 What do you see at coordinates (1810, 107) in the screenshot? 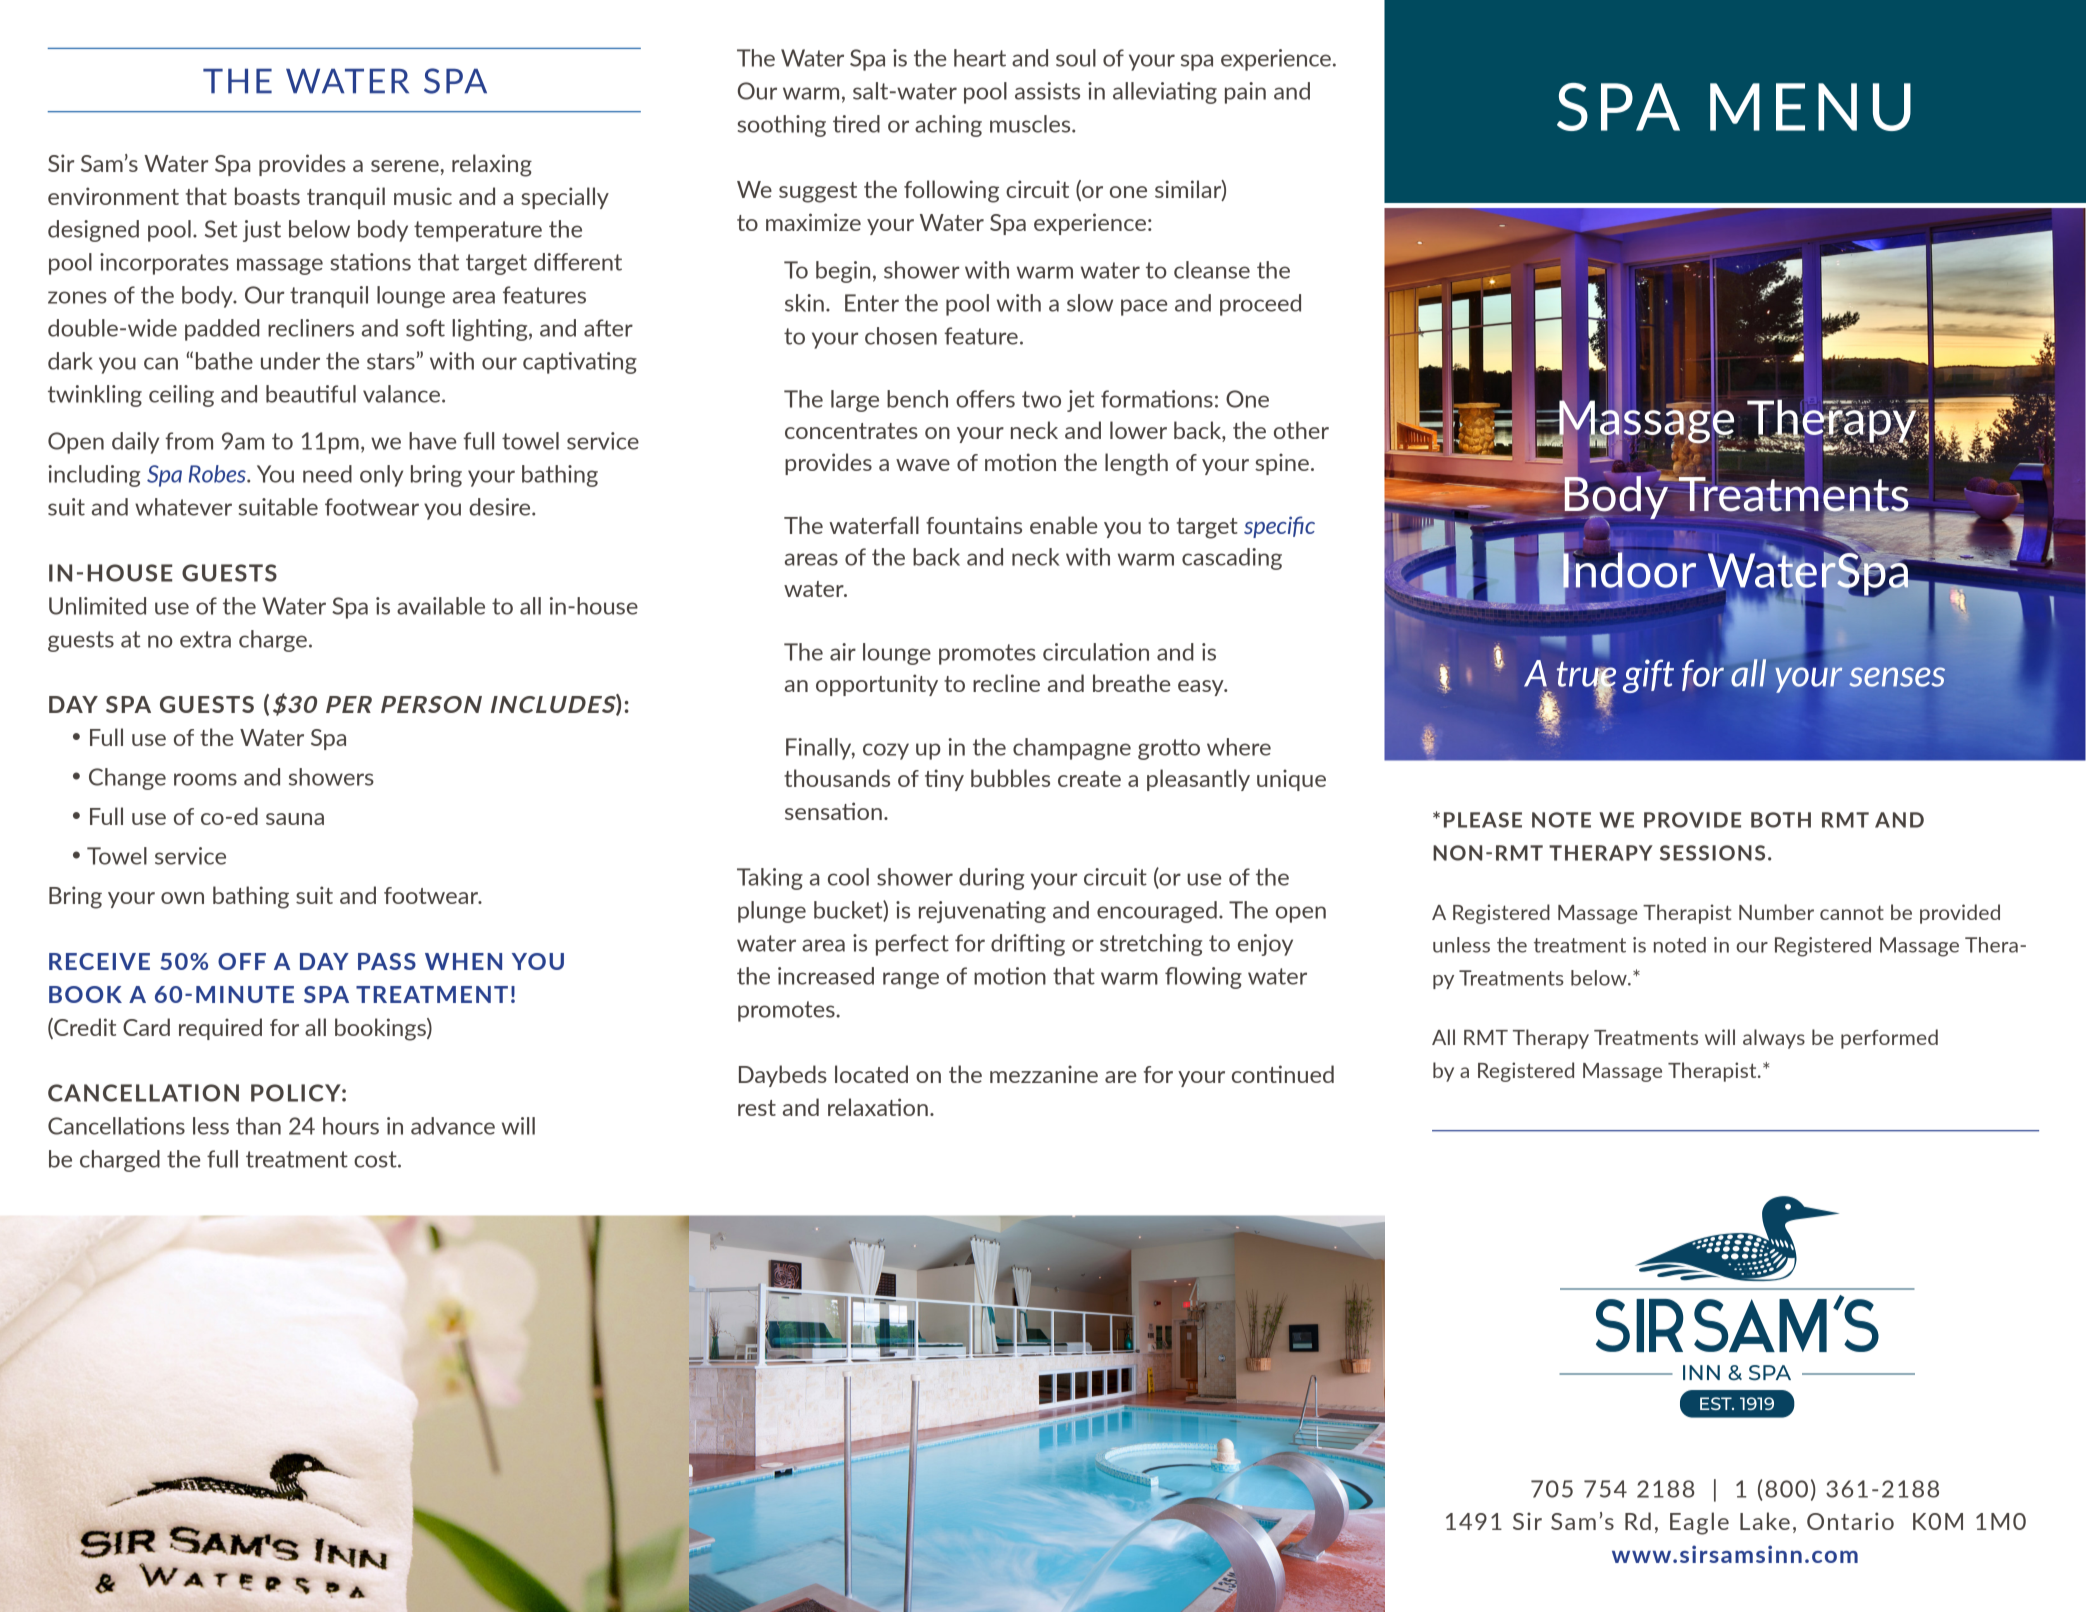
I see `MENU` at bounding box center [1810, 107].
